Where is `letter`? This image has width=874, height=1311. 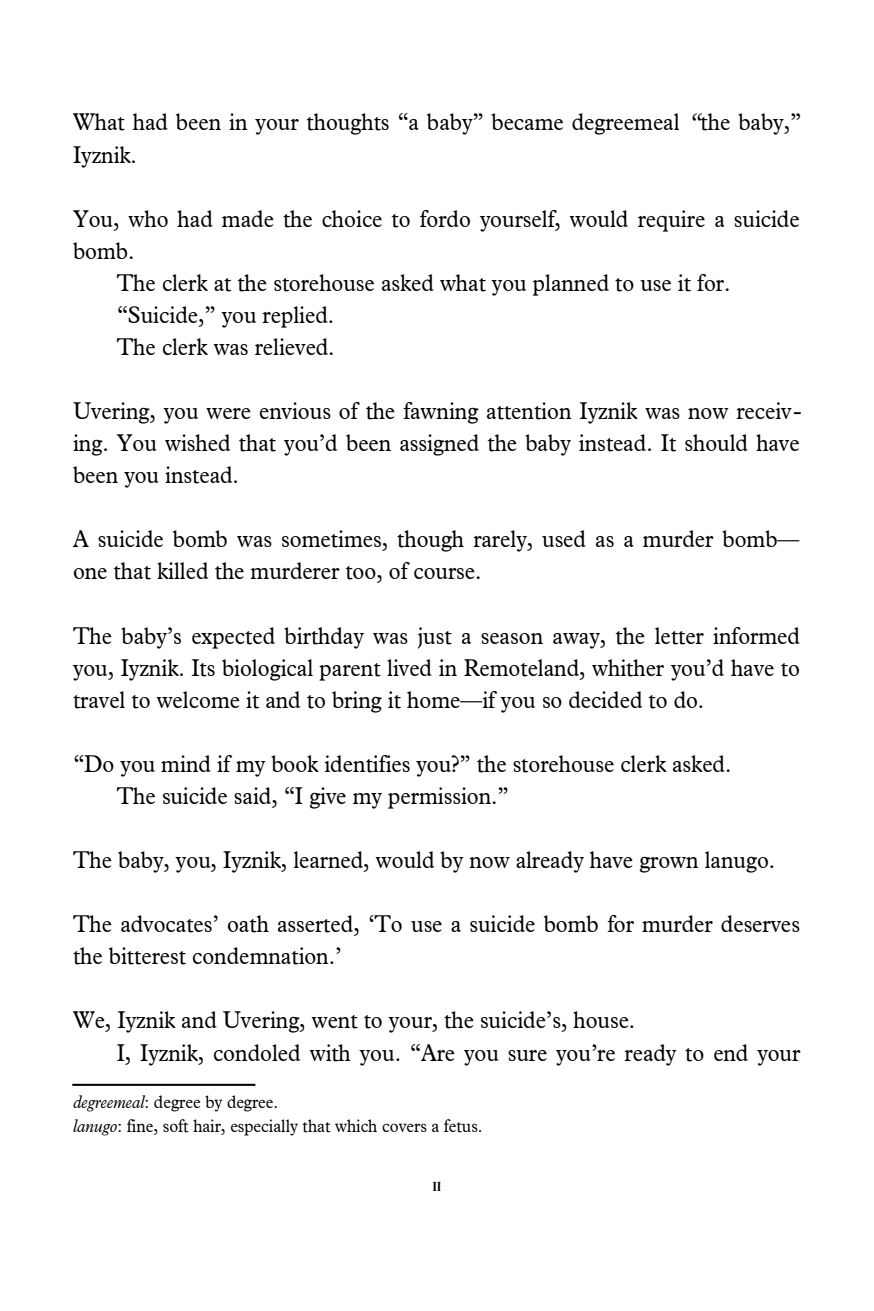
letter is located at coordinates (679, 636).
